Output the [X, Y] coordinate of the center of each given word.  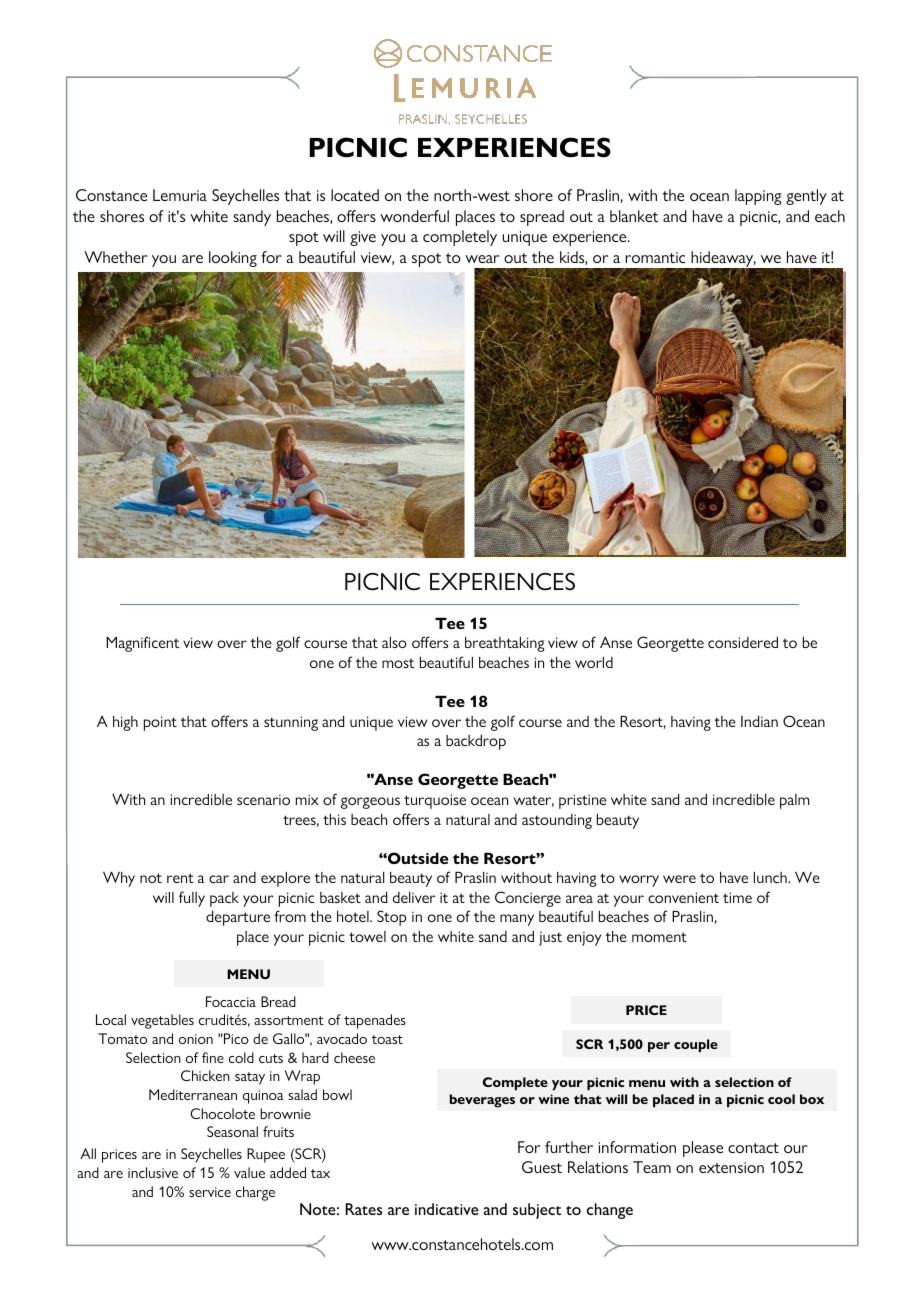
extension [731, 1167]
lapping [758, 197]
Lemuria [180, 195]
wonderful [414, 216]
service [210, 1192]
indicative [447, 1209]
